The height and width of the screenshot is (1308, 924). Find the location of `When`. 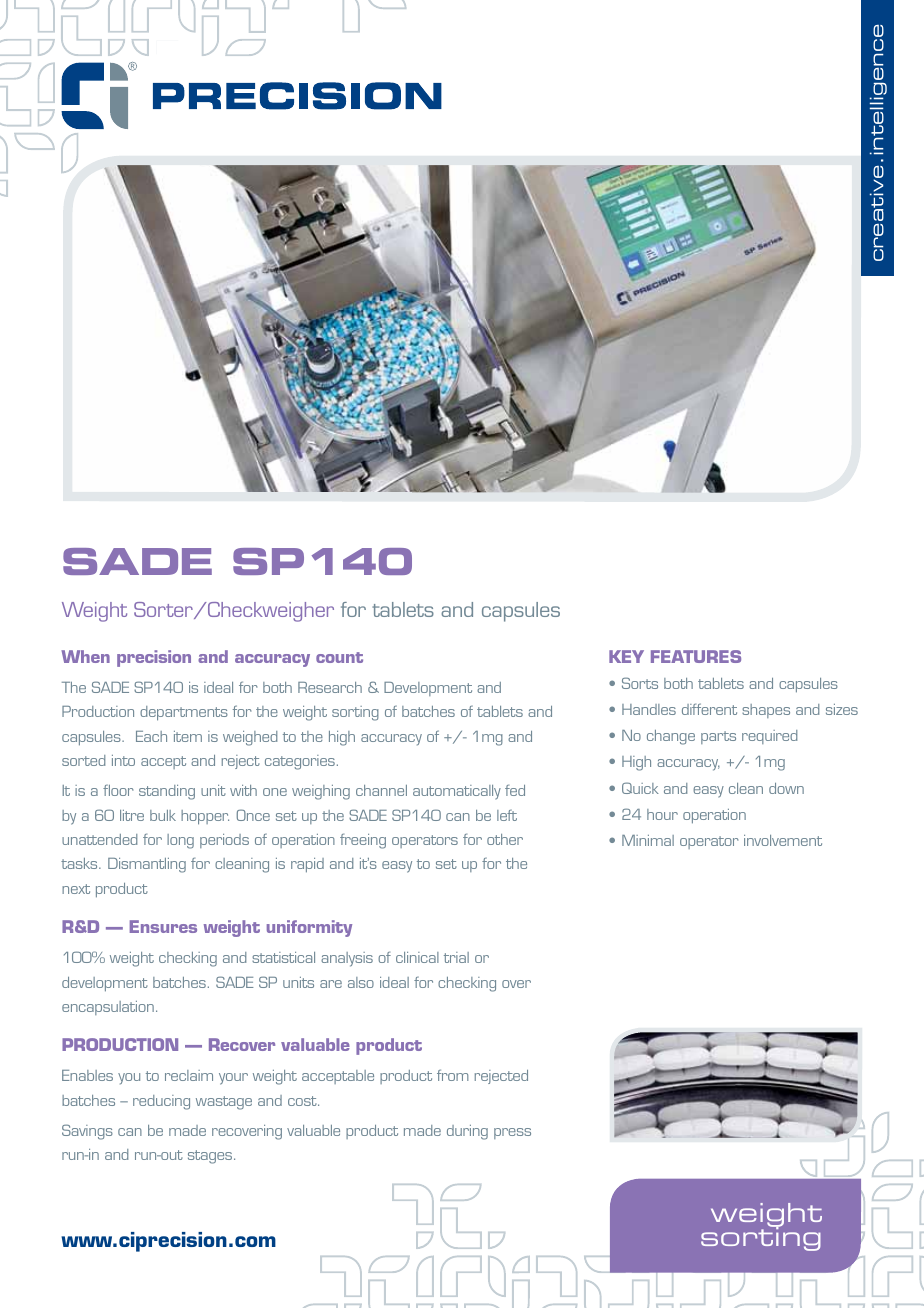

When is located at coordinates (85, 656).
